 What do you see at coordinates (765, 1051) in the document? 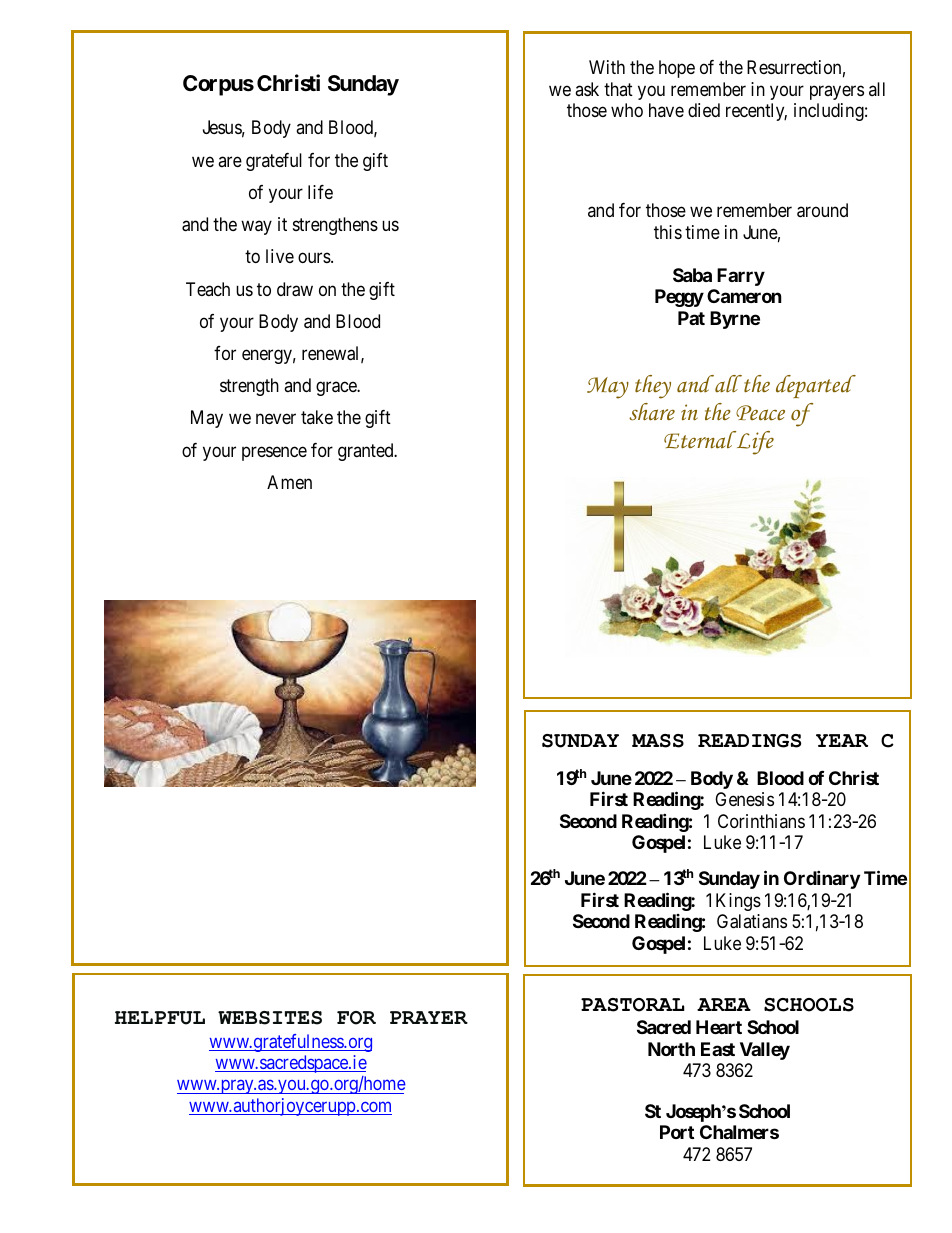
I see `Valley` at bounding box center [765, 1051].
